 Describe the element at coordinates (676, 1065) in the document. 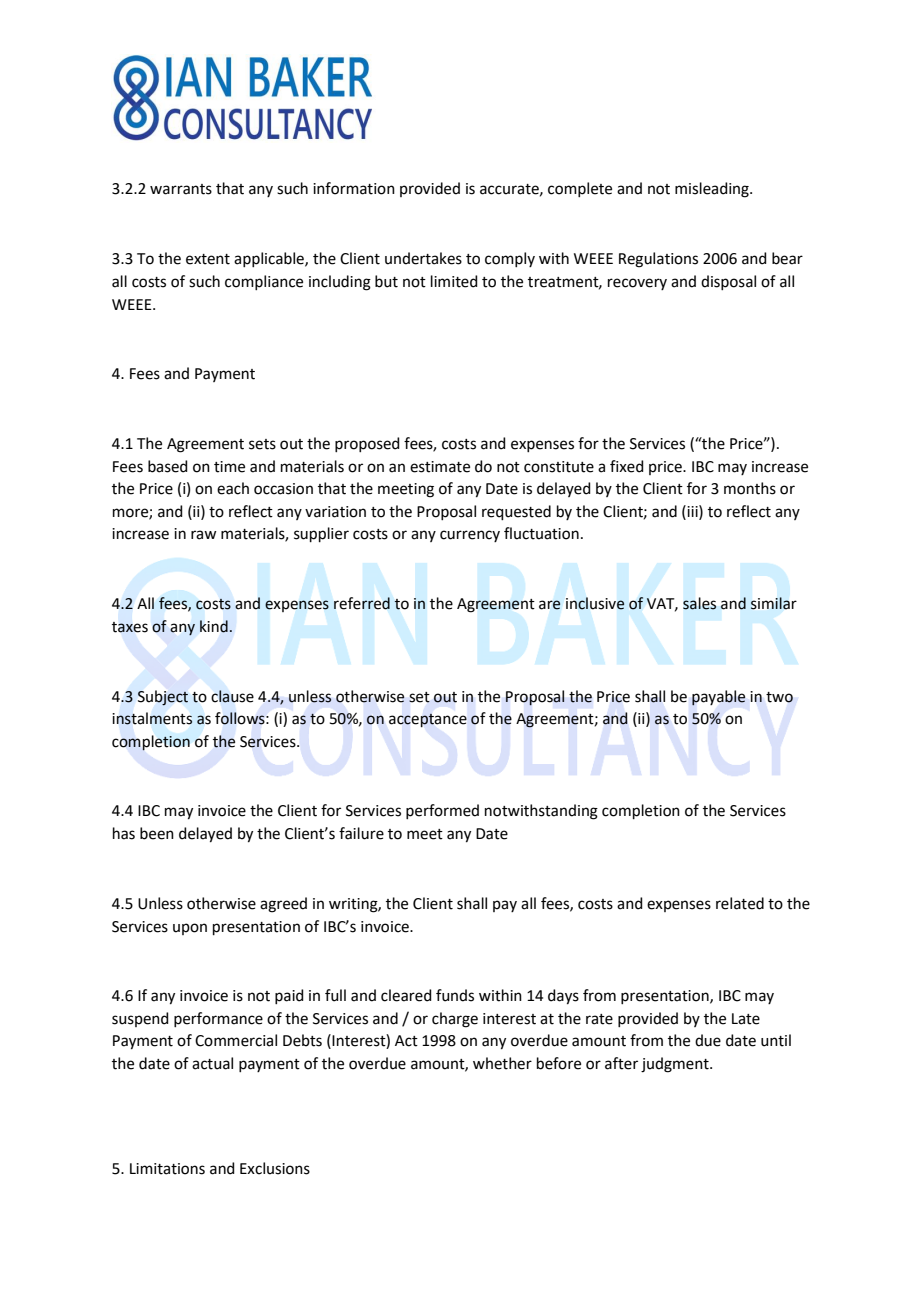

I see `judgment` at that location.
